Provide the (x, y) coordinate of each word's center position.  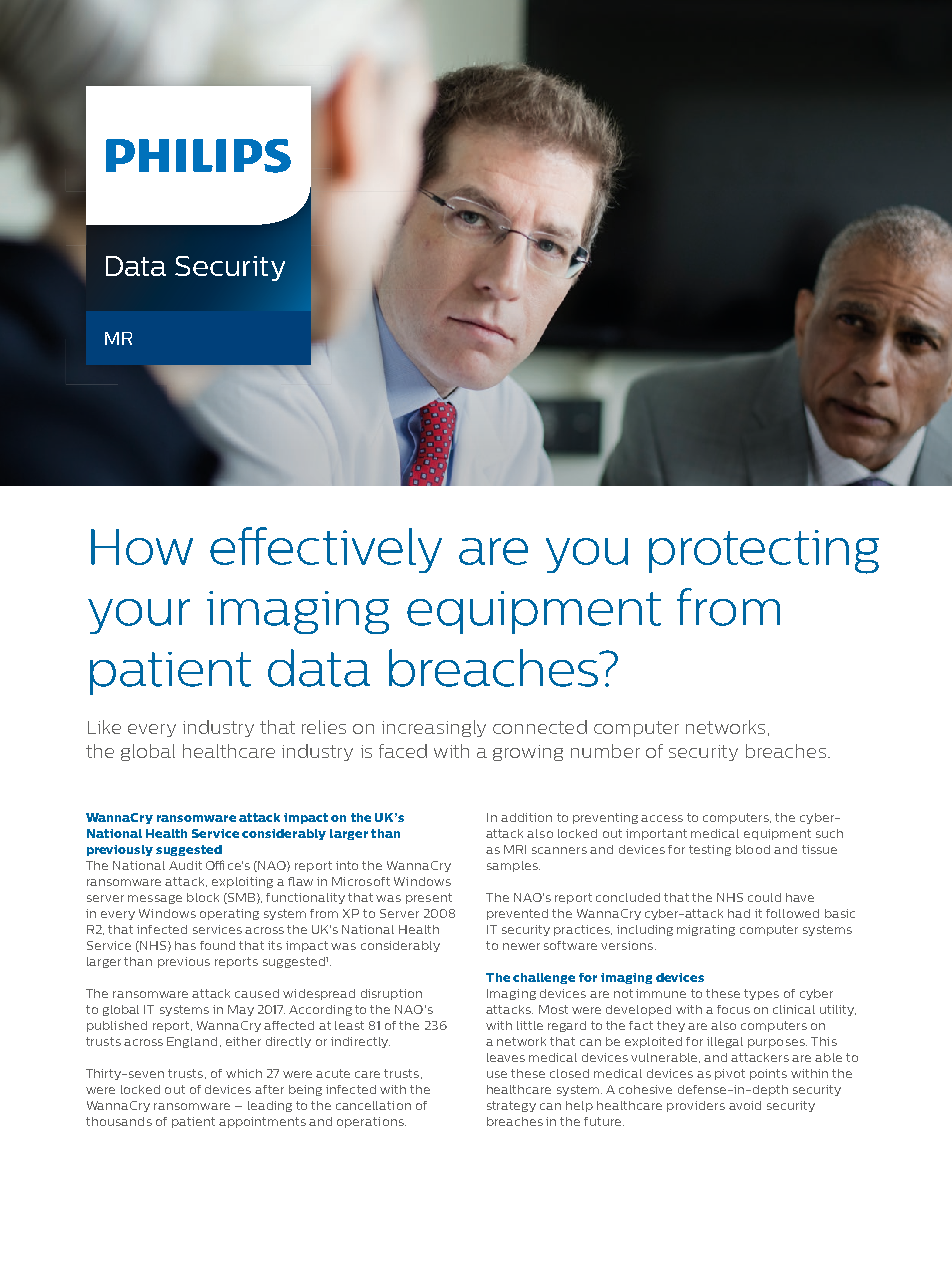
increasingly (434, 728)
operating (229, 914)
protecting (764, 552)
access (662, 818)
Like (104, 727)
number (605, 751)
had (739, 913)
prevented (517, 914)
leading (270, 1106)
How (142, 547)
